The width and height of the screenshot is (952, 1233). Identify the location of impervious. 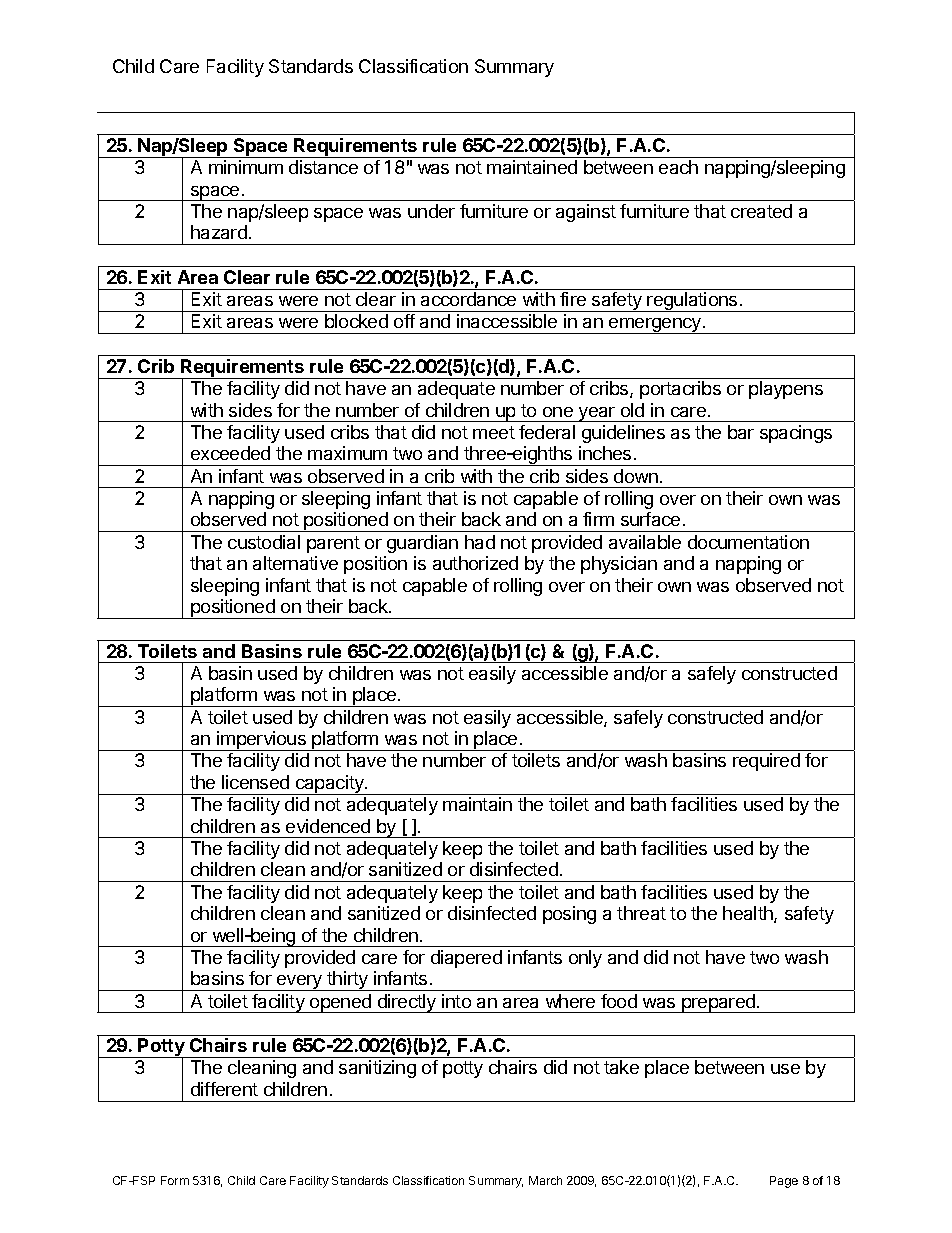
(261, 741).
